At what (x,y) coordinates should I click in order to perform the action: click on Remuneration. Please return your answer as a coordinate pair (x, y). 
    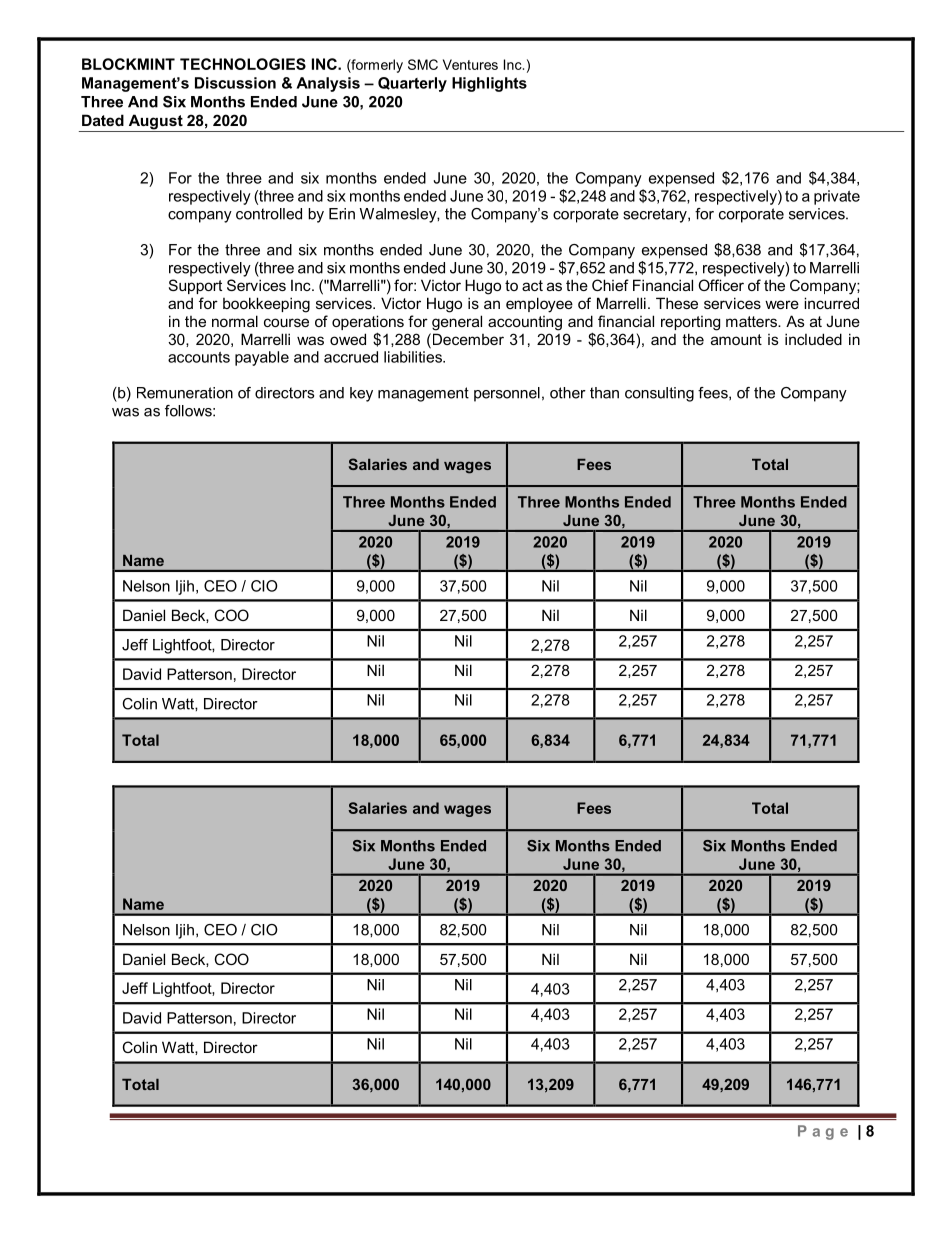
    Looking at the image, I should click on (185, 393).
